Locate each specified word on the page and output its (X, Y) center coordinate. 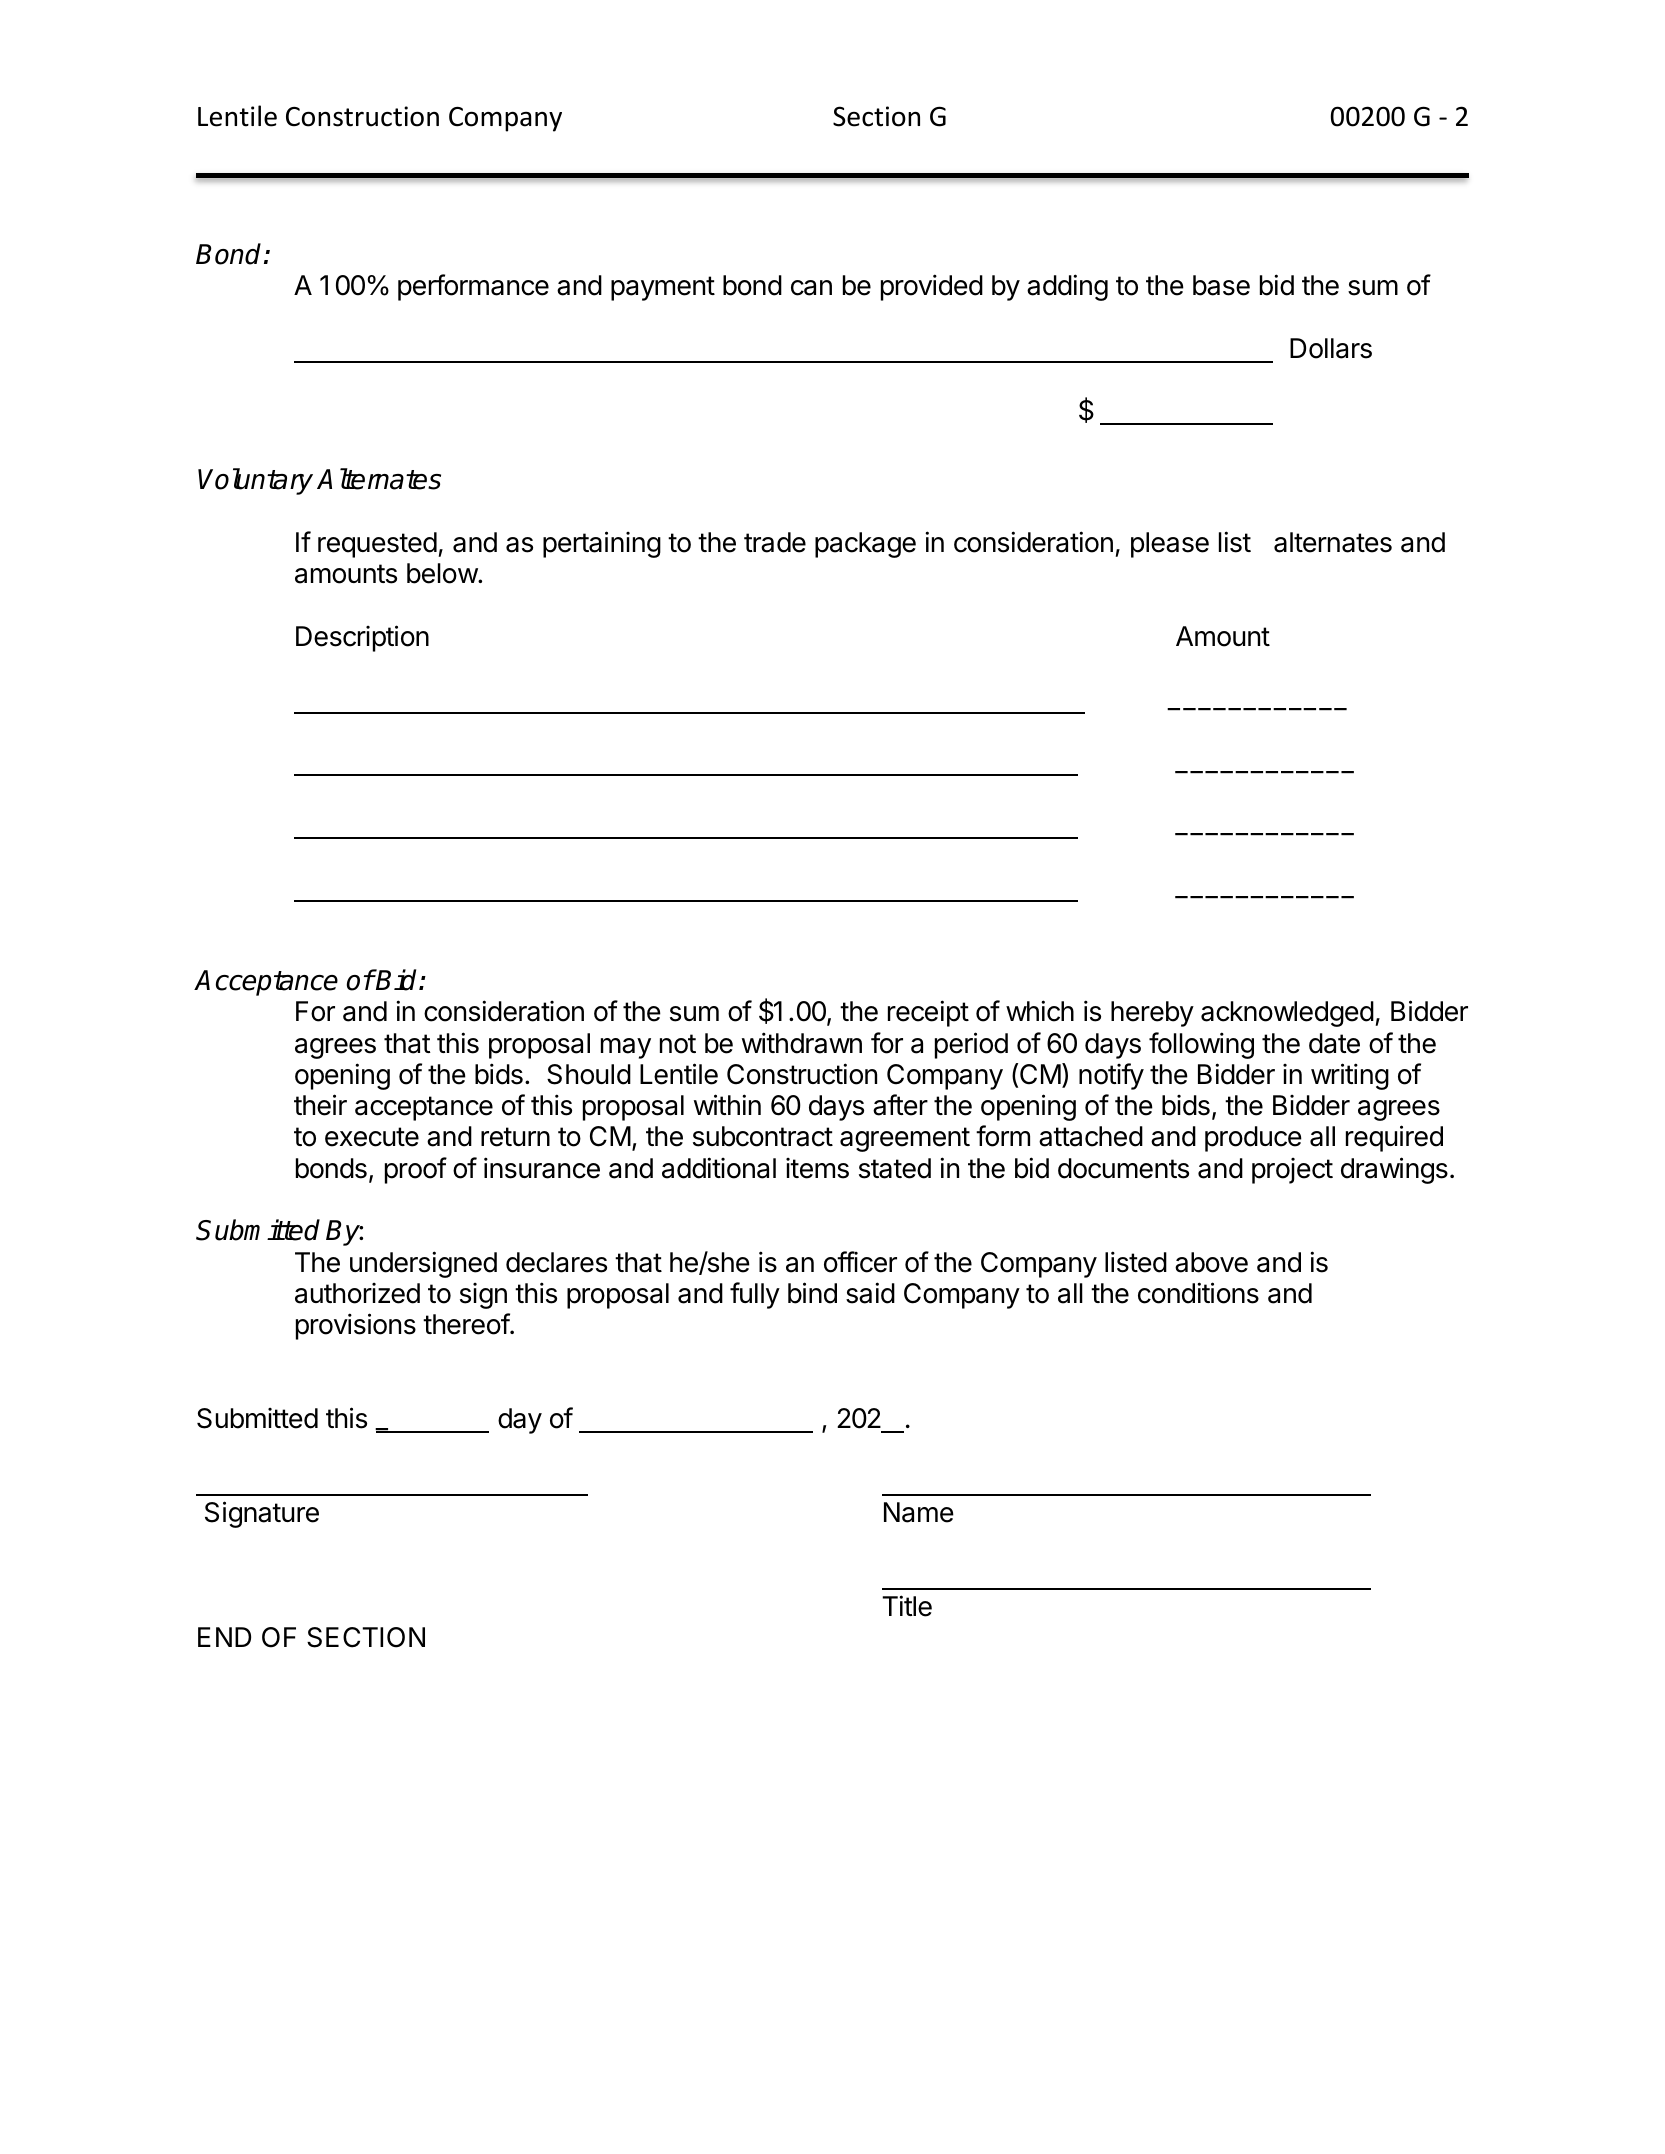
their (320, 1105)
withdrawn (802, 1043)
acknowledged (1287, 1014)
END (224, 1637)
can (811, 288)
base (1221, 285)
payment (663, 288)
